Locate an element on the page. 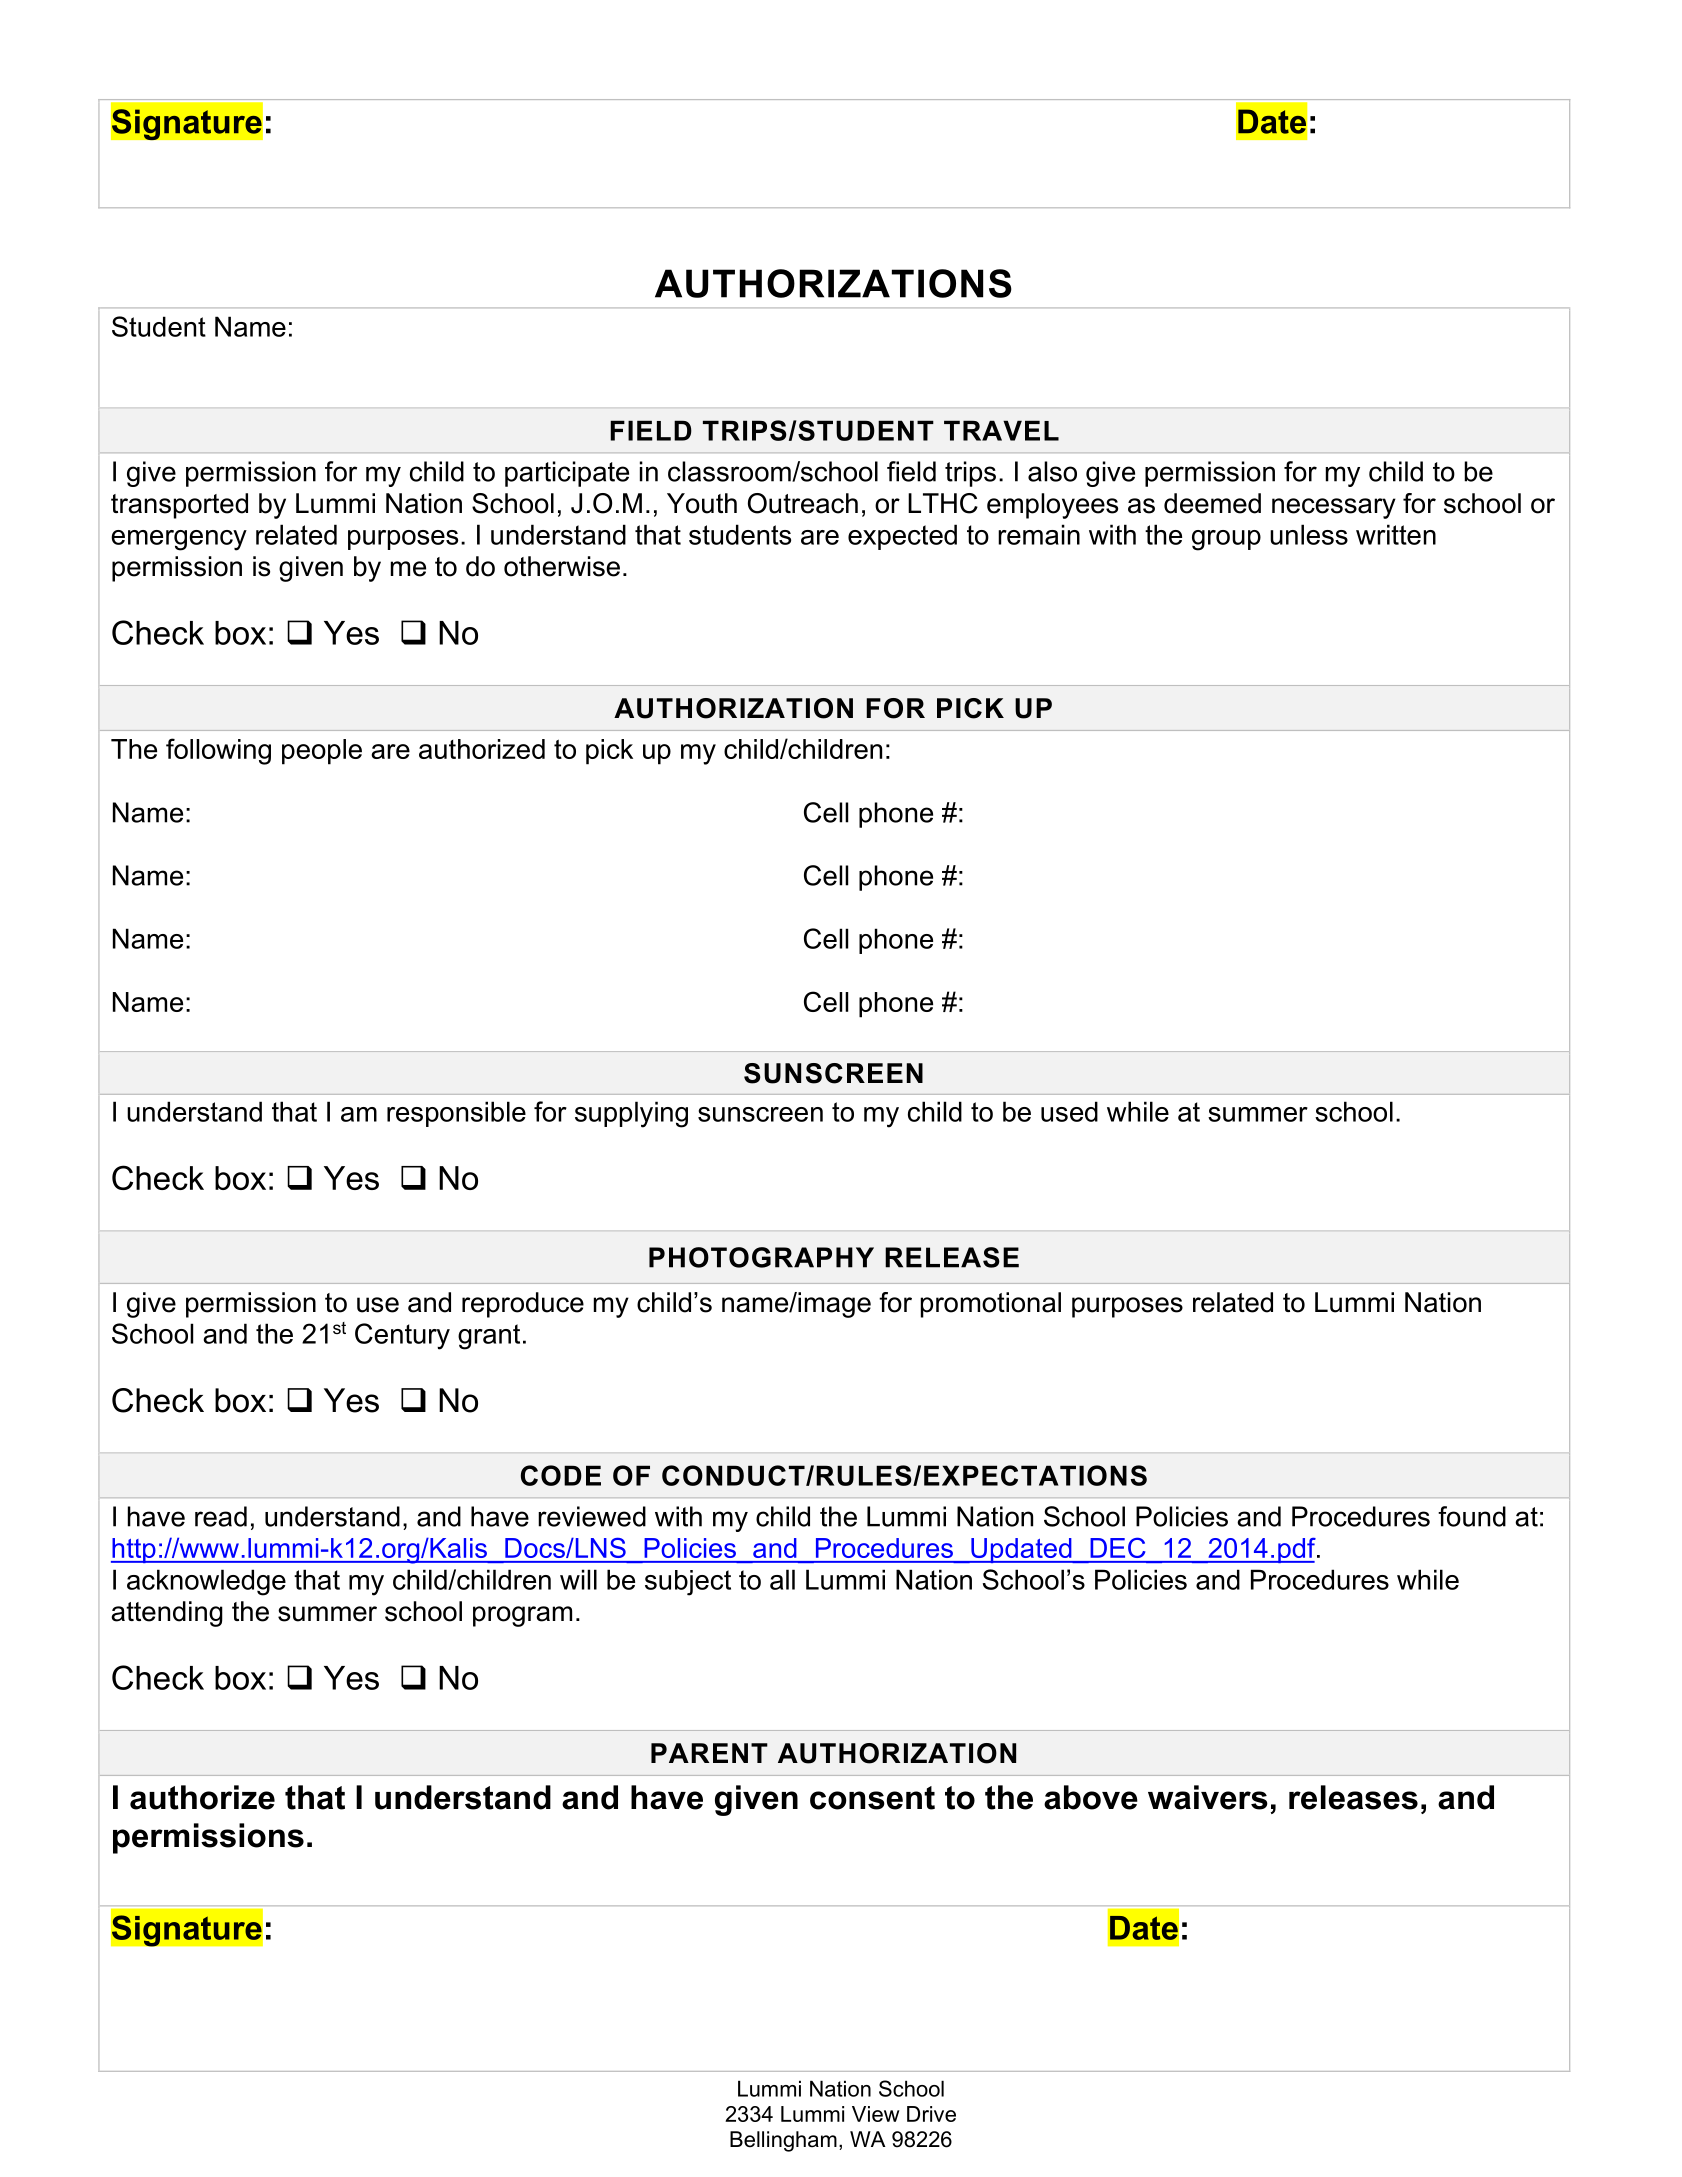  Drive is located at coordinates (931, 2114).
